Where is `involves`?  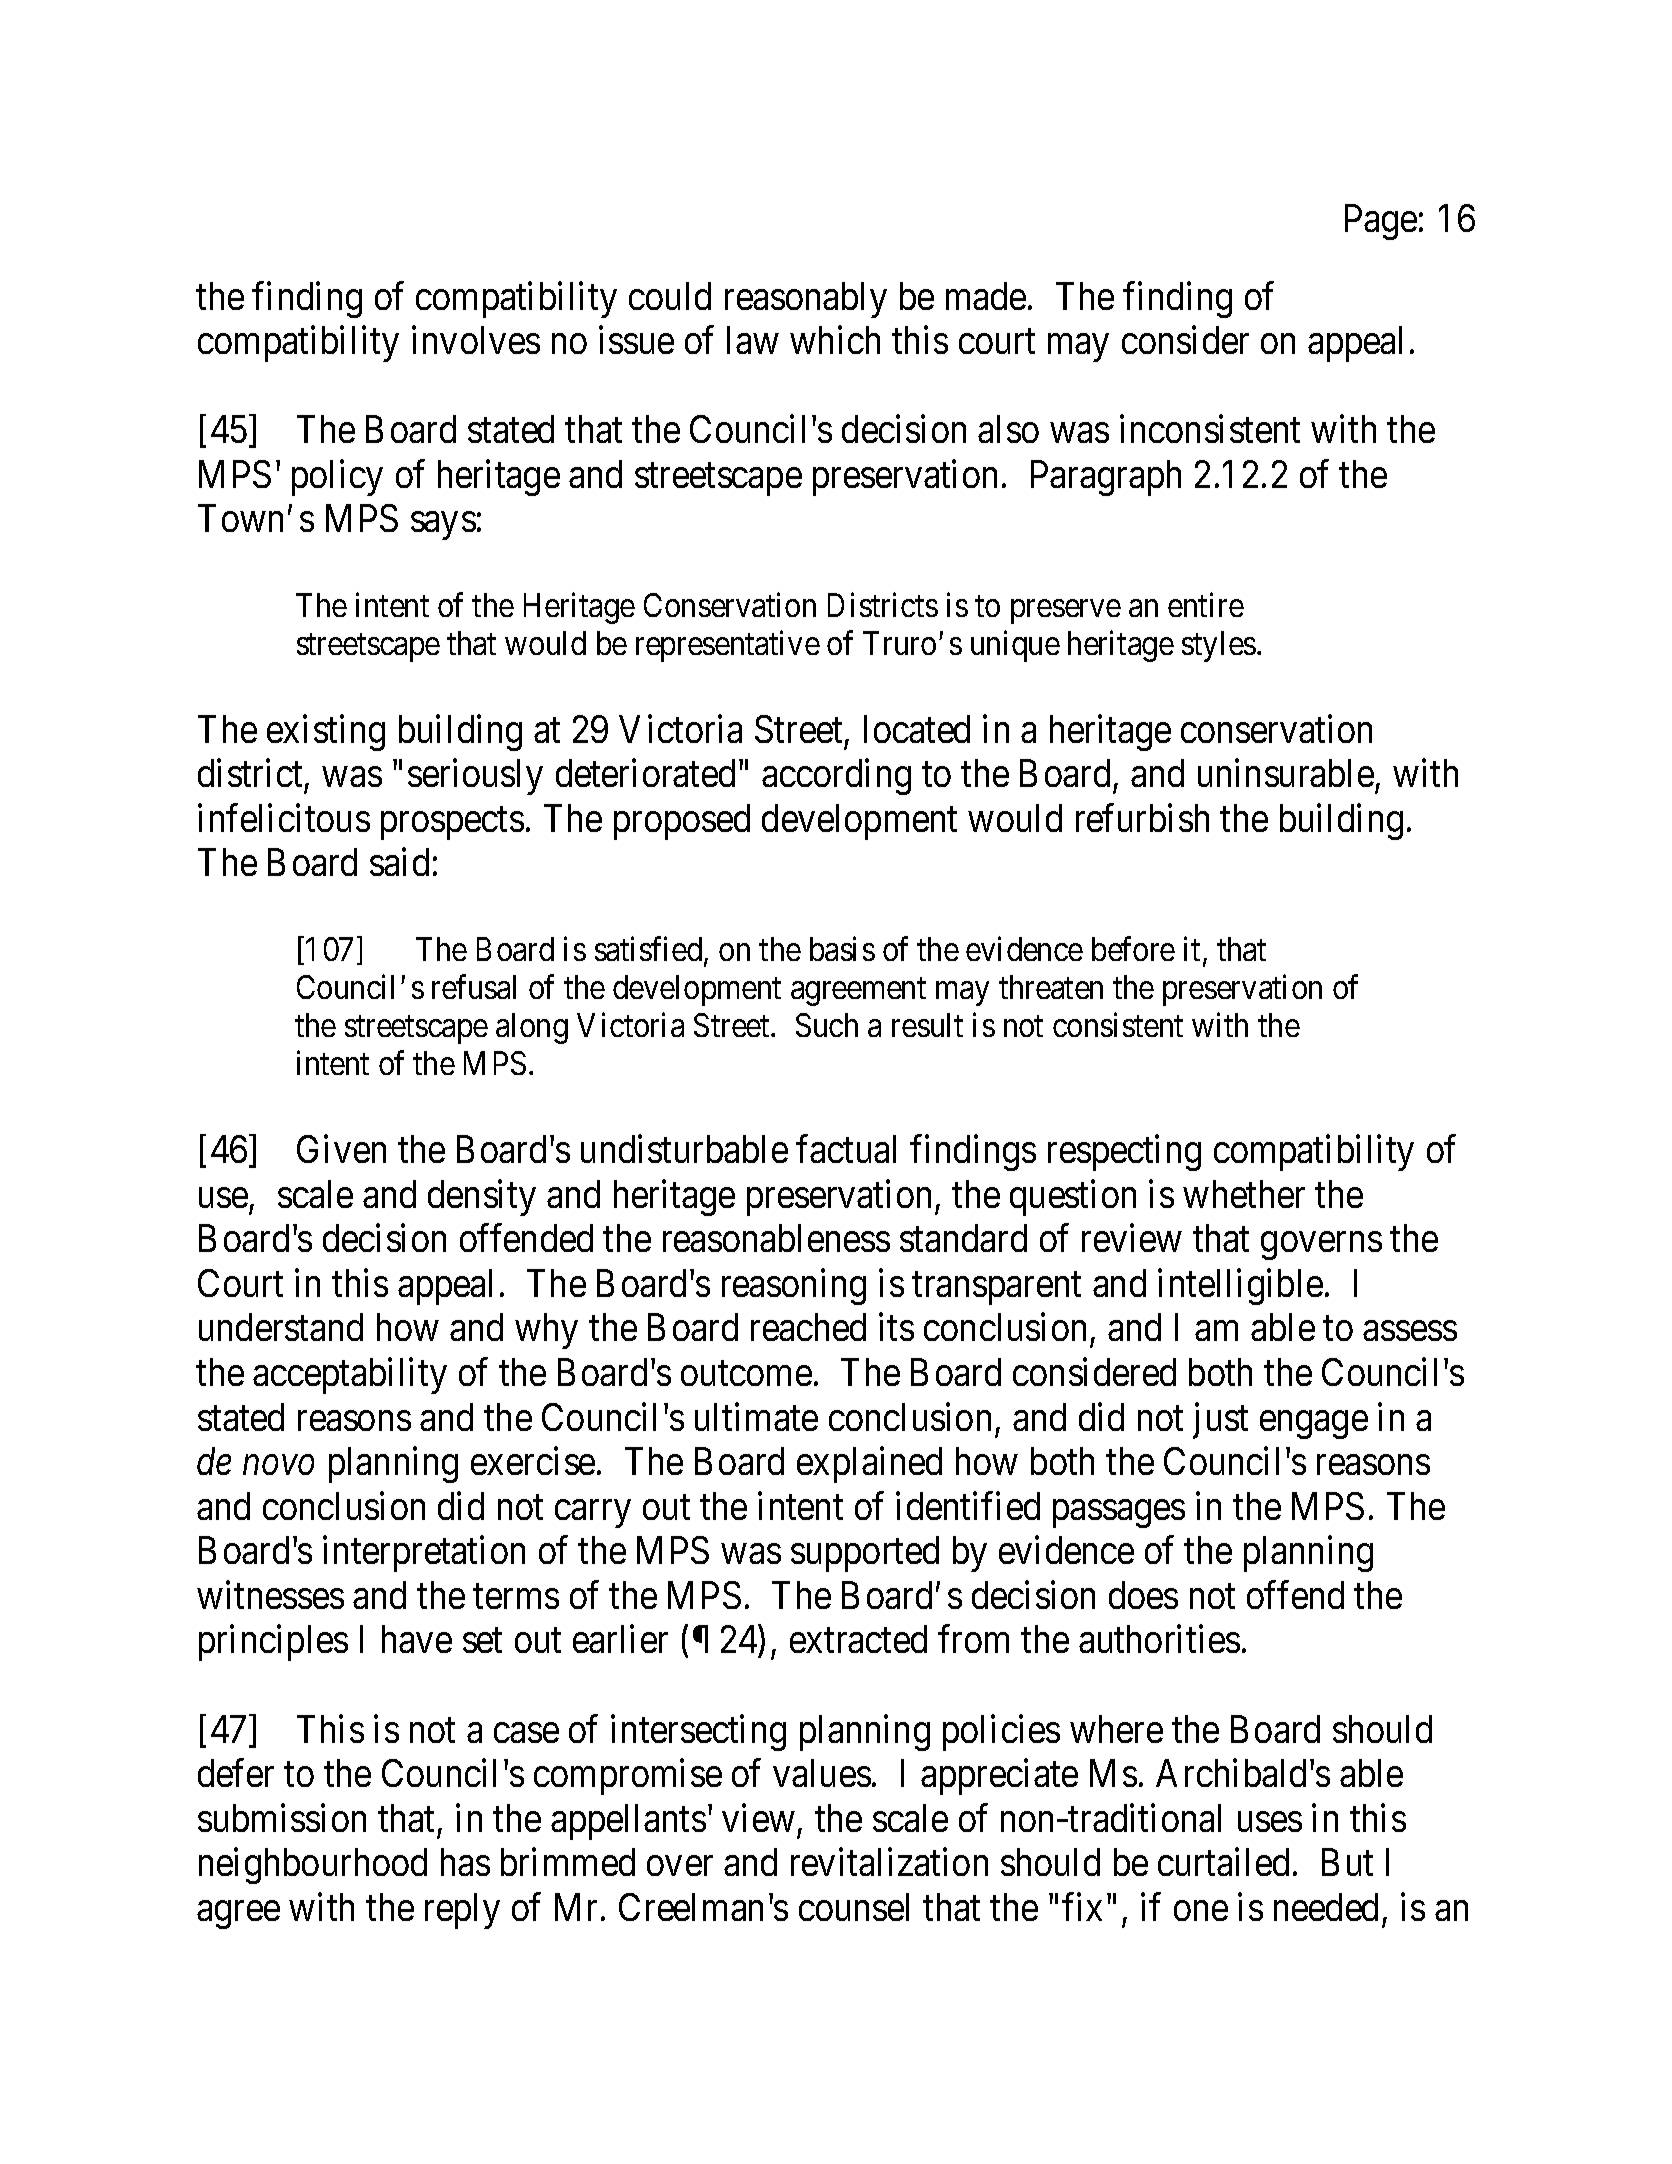 involves is located at coordinates (476, 340).
